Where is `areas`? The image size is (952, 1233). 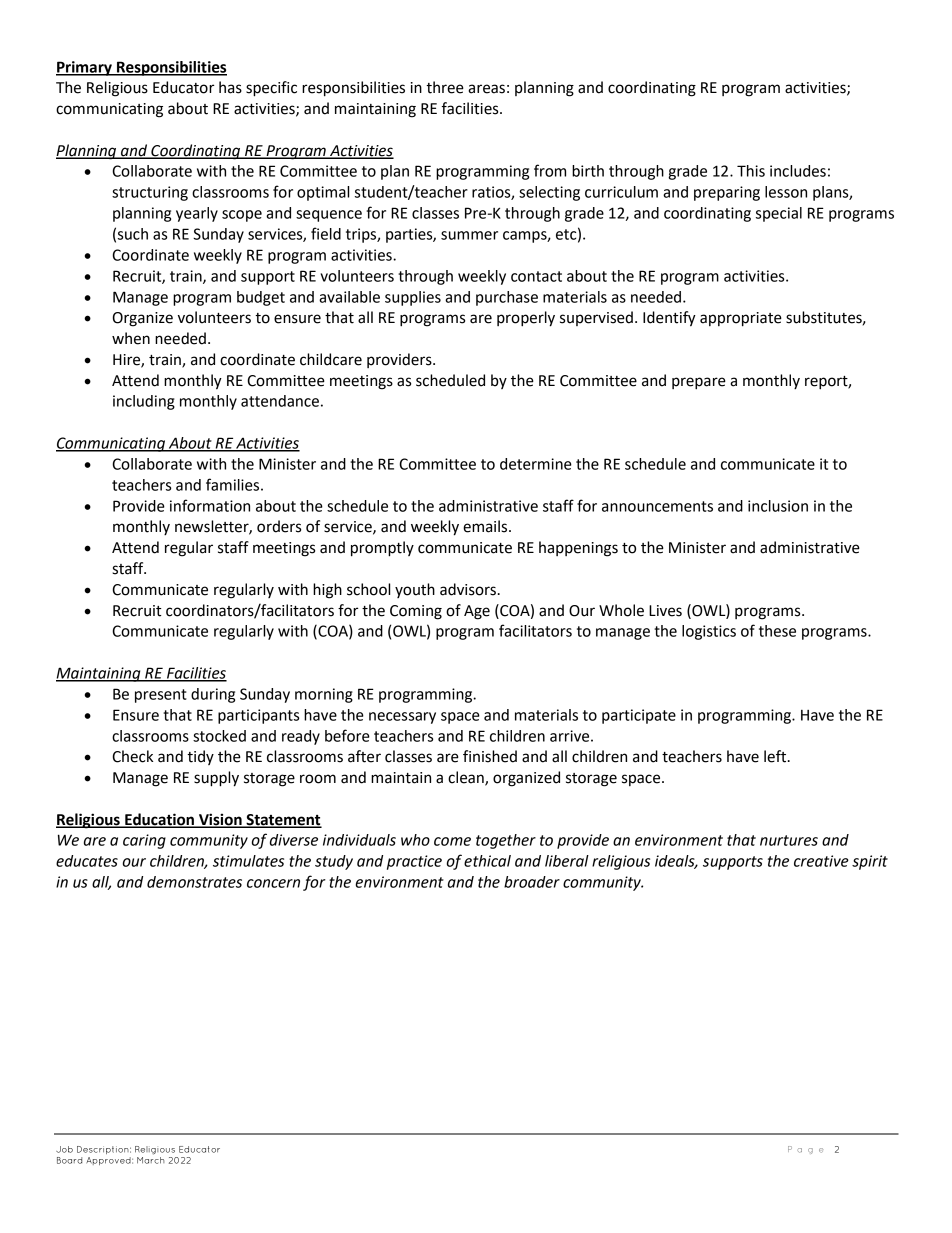 areas is located at coordinates (486, 89).
